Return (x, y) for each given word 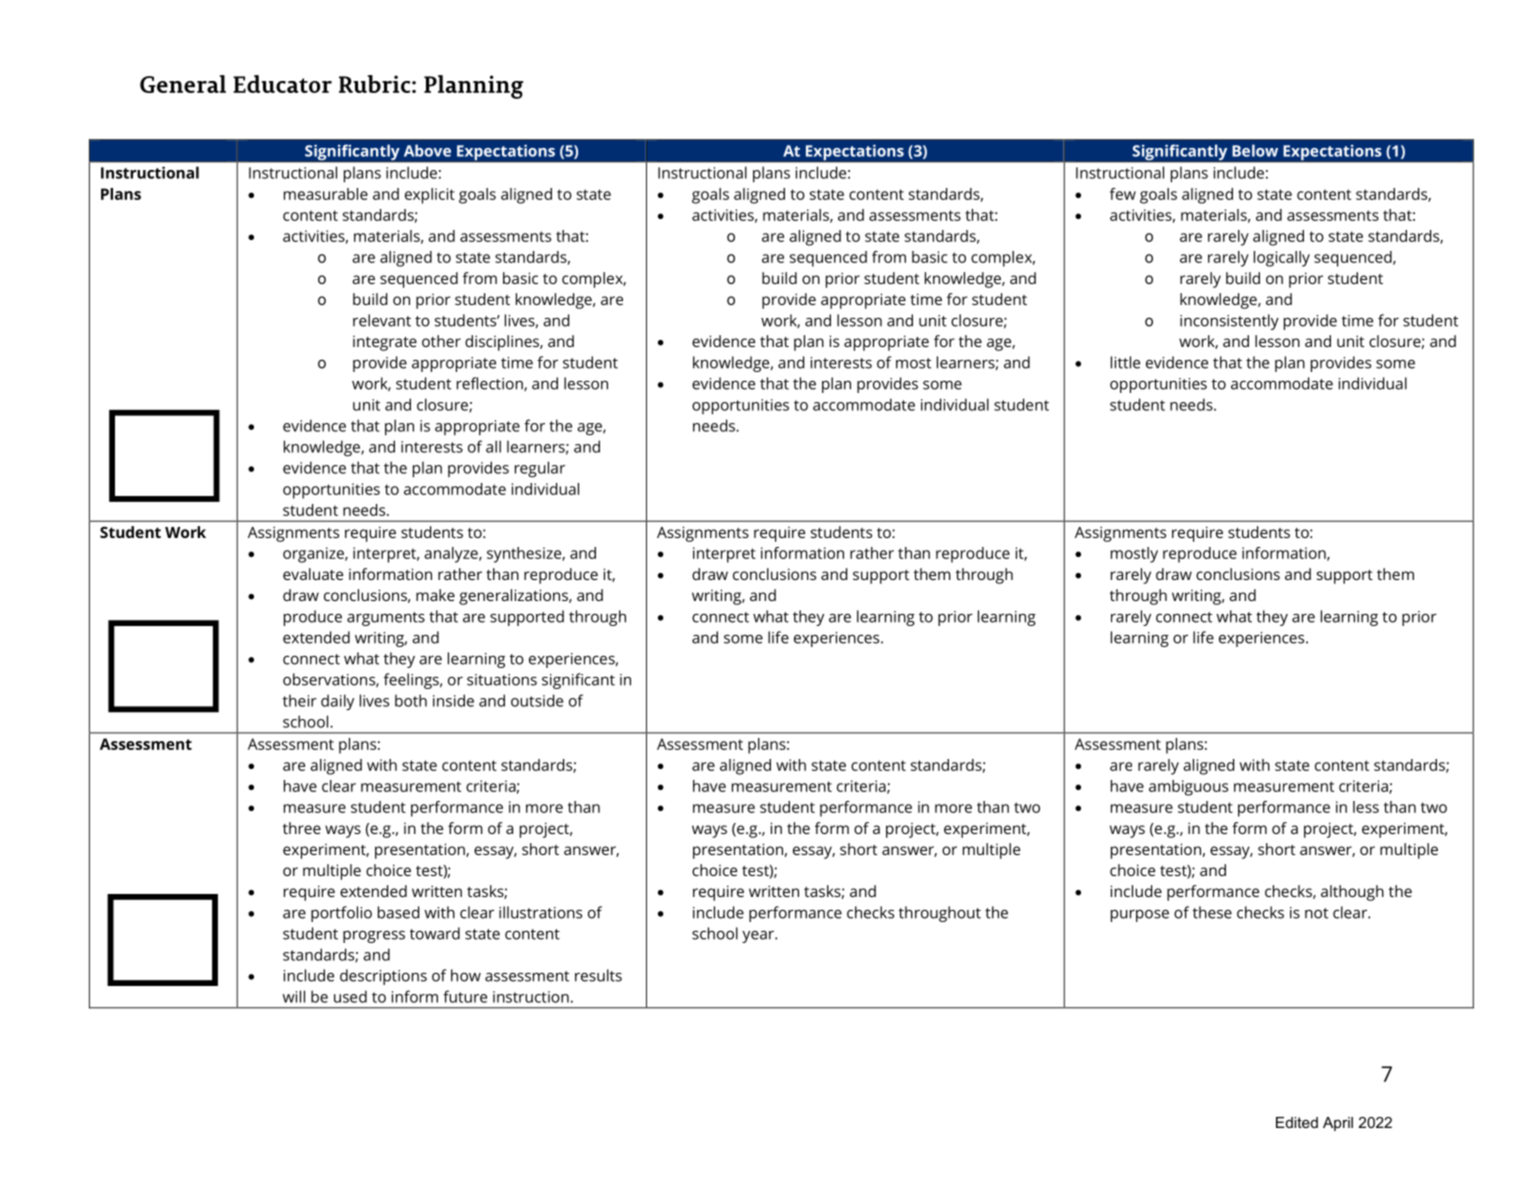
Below (1255, 150)
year (759, 937)
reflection (491, 384)
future (465, 996)
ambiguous (1188, 788)
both (411, 700)
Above (427, 150)
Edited (1297, 1122)
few (1123, 194)
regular (540, 469)
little (1125, 362)
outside (537, 700)
